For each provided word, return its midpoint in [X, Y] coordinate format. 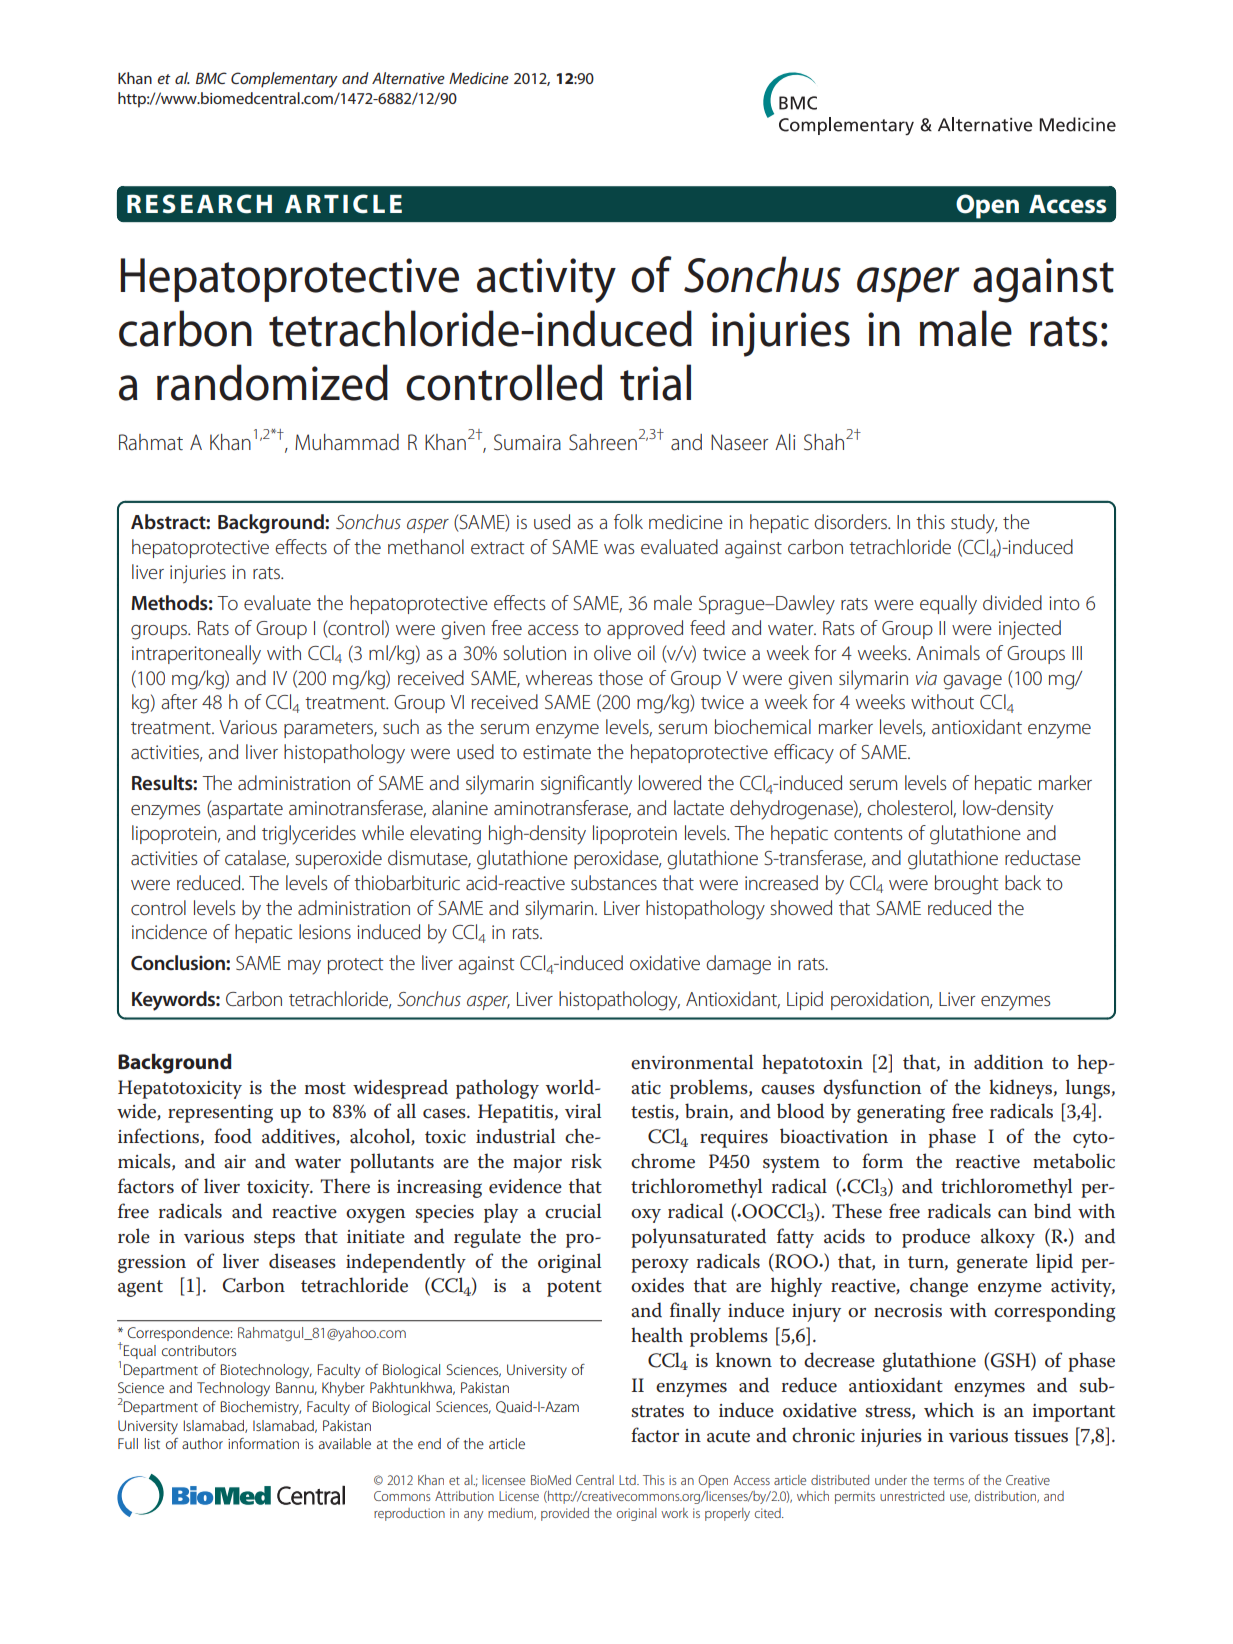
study [974, 524]
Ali [785, 442]
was [619, 549]
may [304, 967]
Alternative [408, 78]
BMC [211, 78]
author [202, 1443]
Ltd [628, 1480]
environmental [692, 1062]
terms [948, 1481]
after [179, 702]
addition [1008, 1062]
